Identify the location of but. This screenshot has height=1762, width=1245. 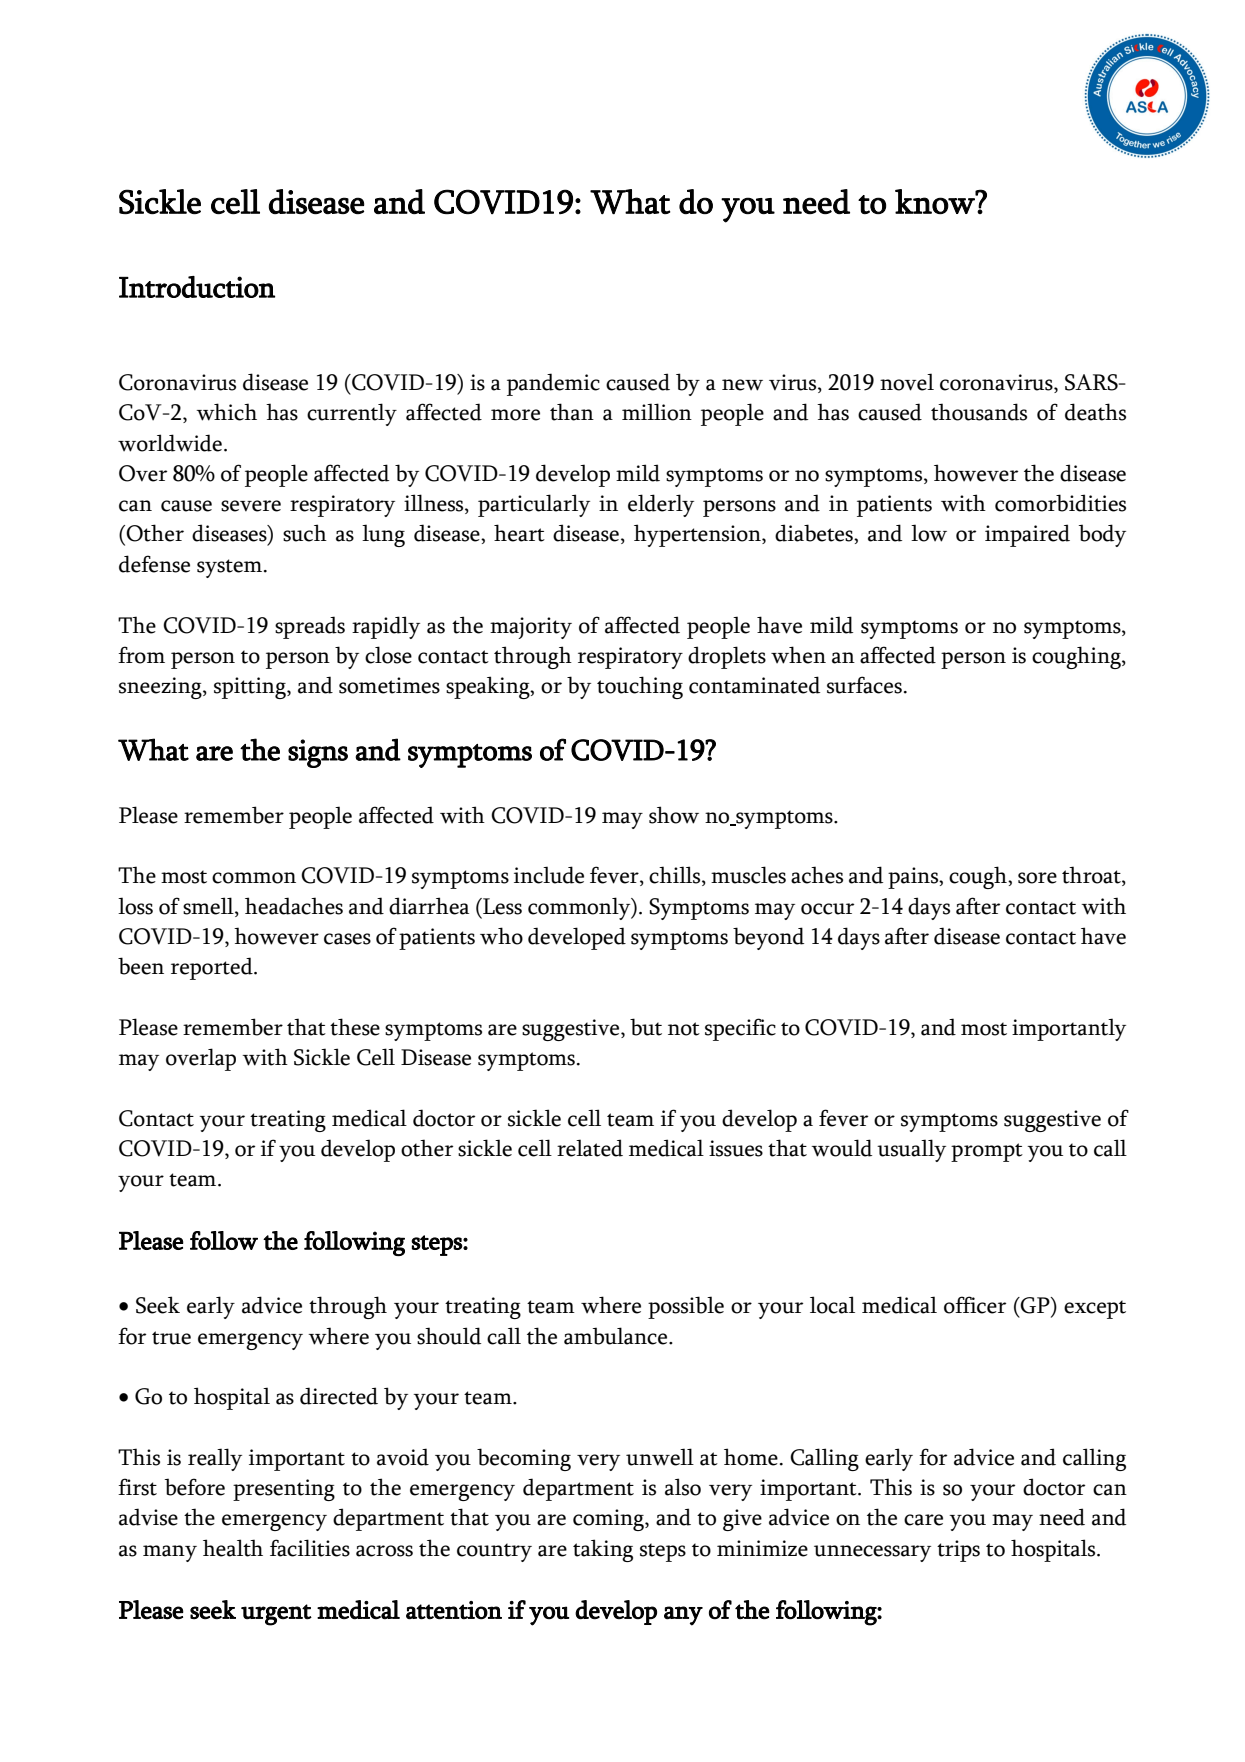
(646, 1027).
